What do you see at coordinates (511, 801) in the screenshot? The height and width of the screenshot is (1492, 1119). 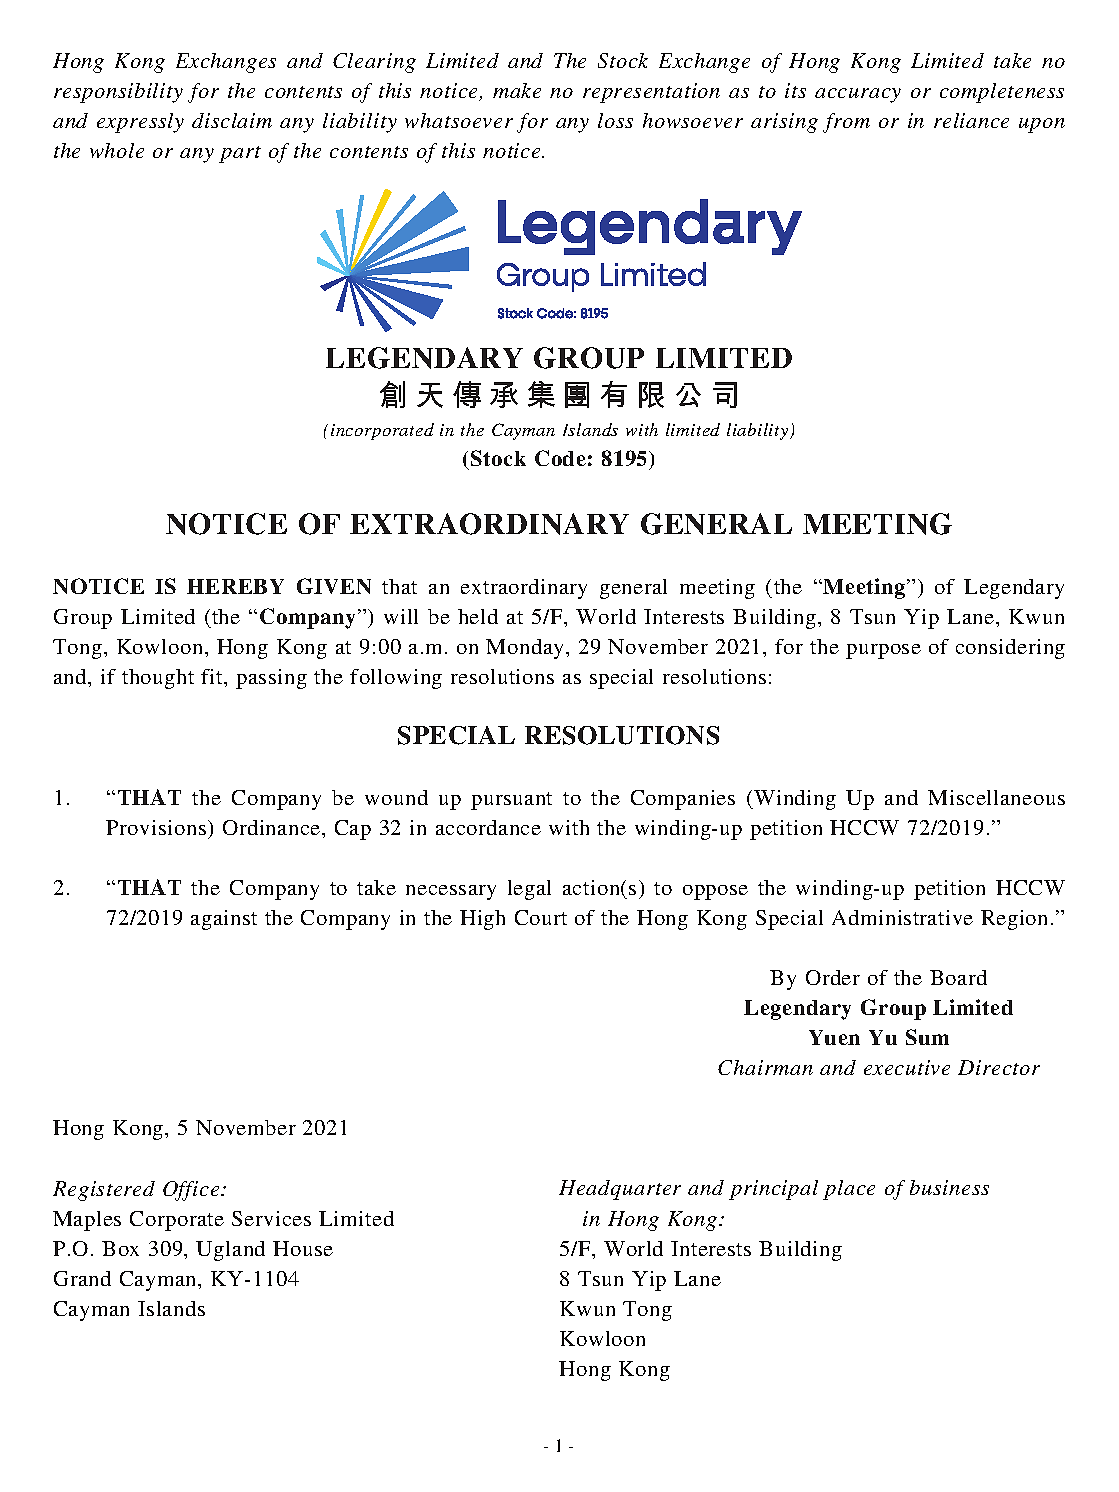 I see `pursuant` at bounding box center [511, 801].
